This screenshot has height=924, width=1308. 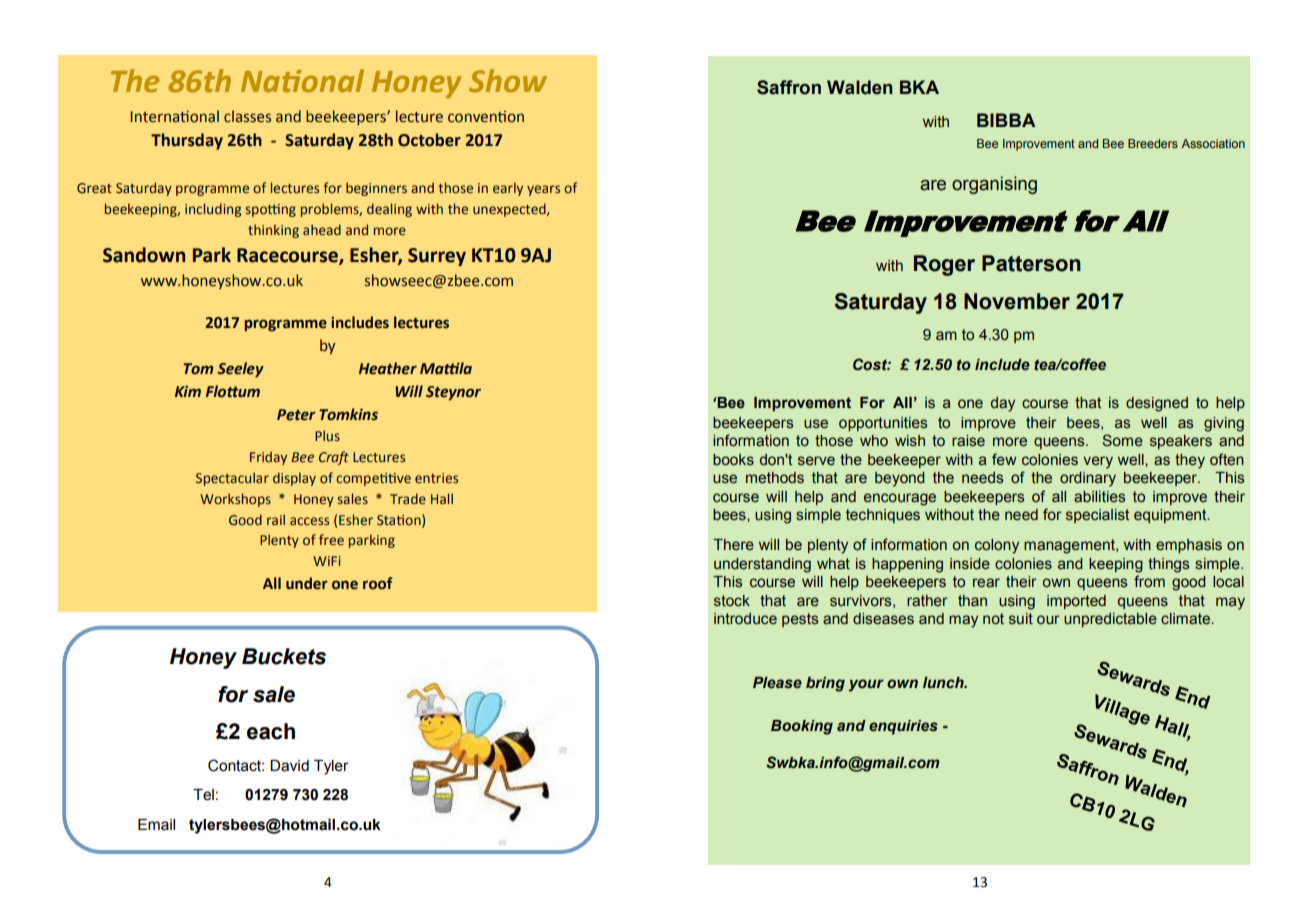 I want to click on Kim, so click(x=188, y=391).
